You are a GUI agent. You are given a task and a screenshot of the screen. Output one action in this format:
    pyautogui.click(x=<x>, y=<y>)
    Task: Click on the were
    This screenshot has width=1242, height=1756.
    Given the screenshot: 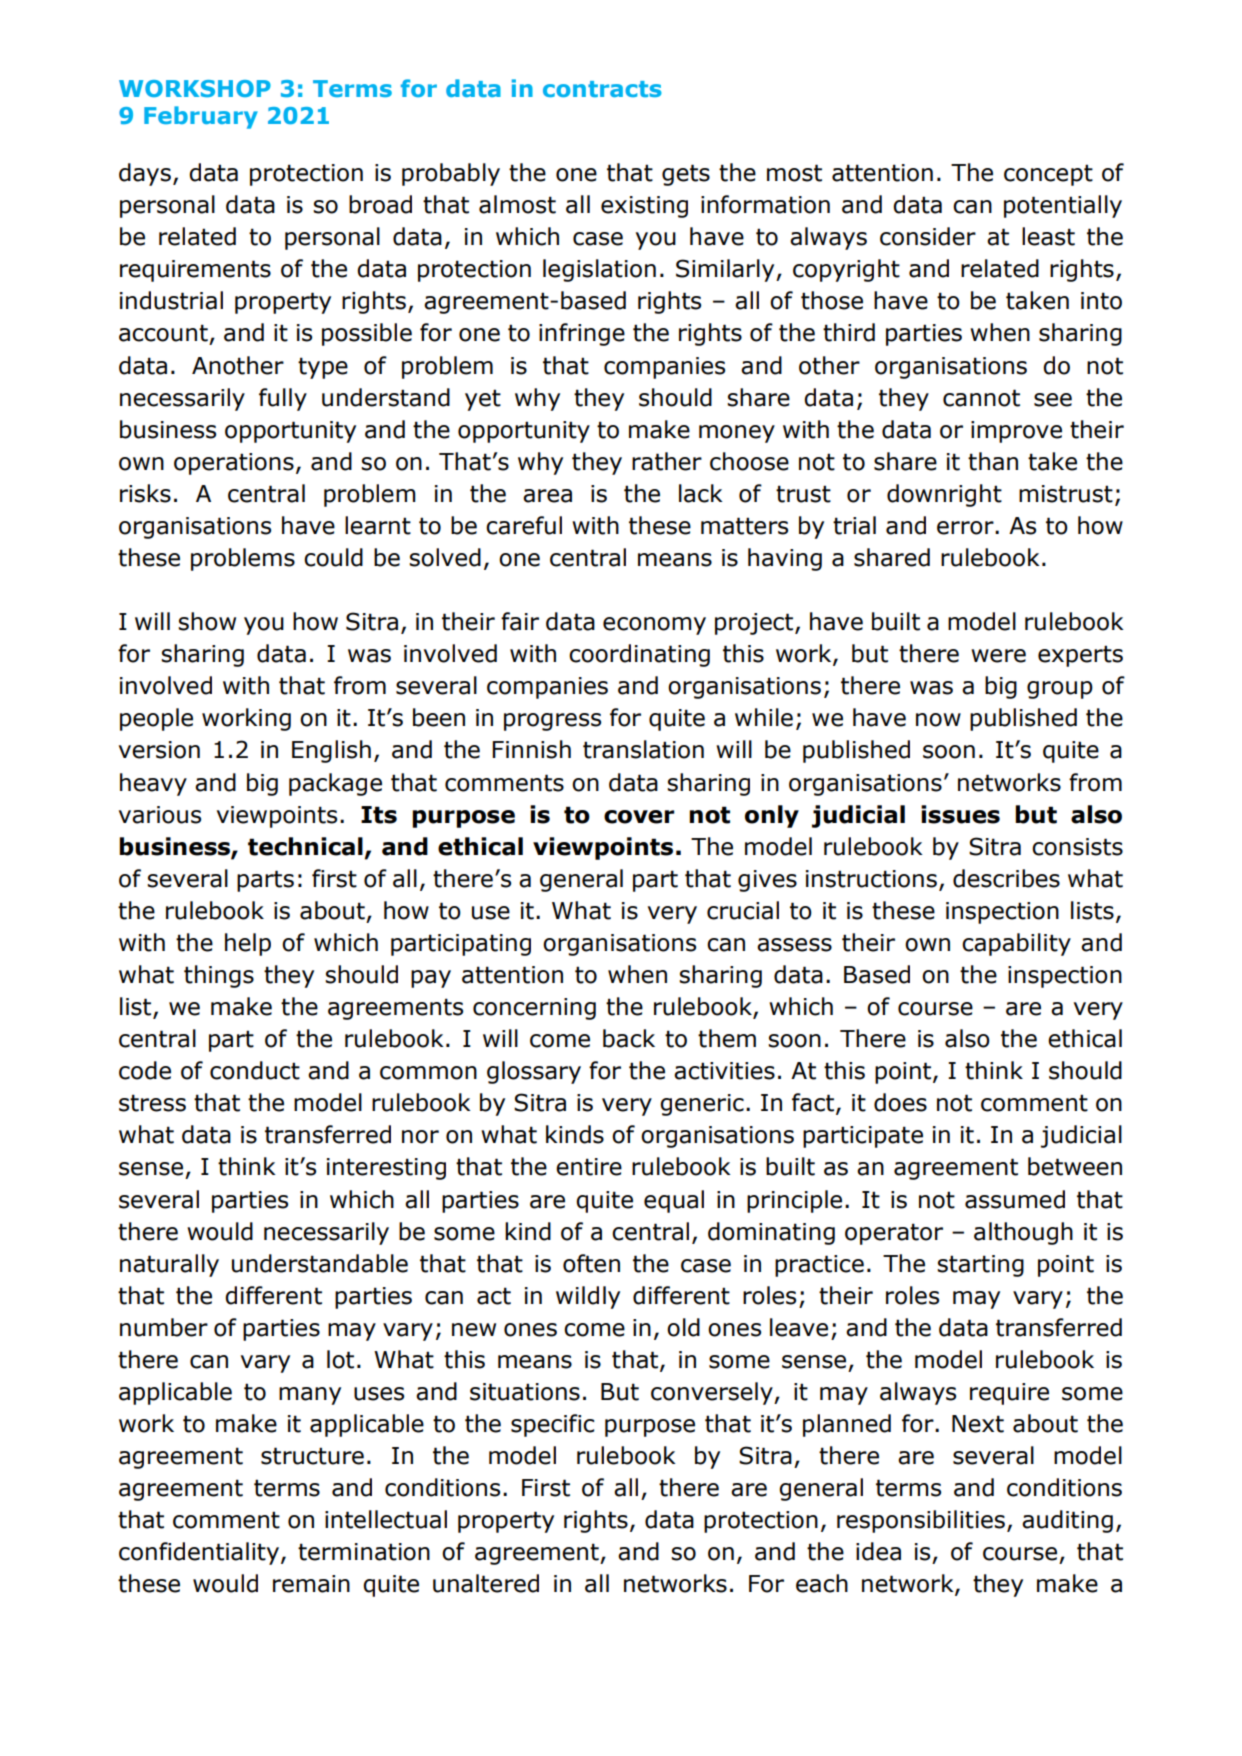 What is the action you would take?
    pyautogui.click(x=998, y=656)
